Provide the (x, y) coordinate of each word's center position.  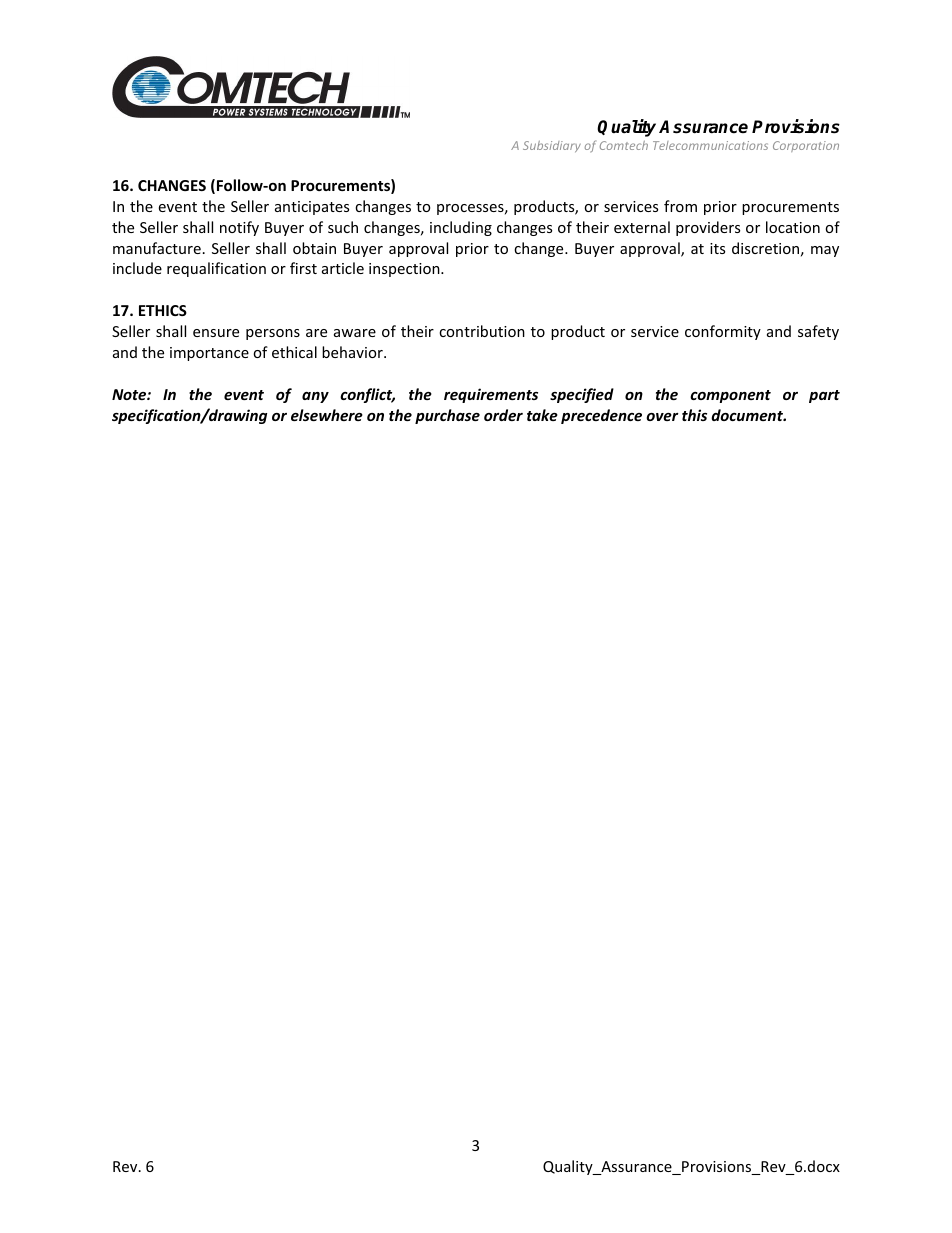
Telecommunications (710, 145)
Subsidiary (552, 146)
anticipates (312, 208)
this (694, 415)
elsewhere (327, 415)
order (503, 415)
